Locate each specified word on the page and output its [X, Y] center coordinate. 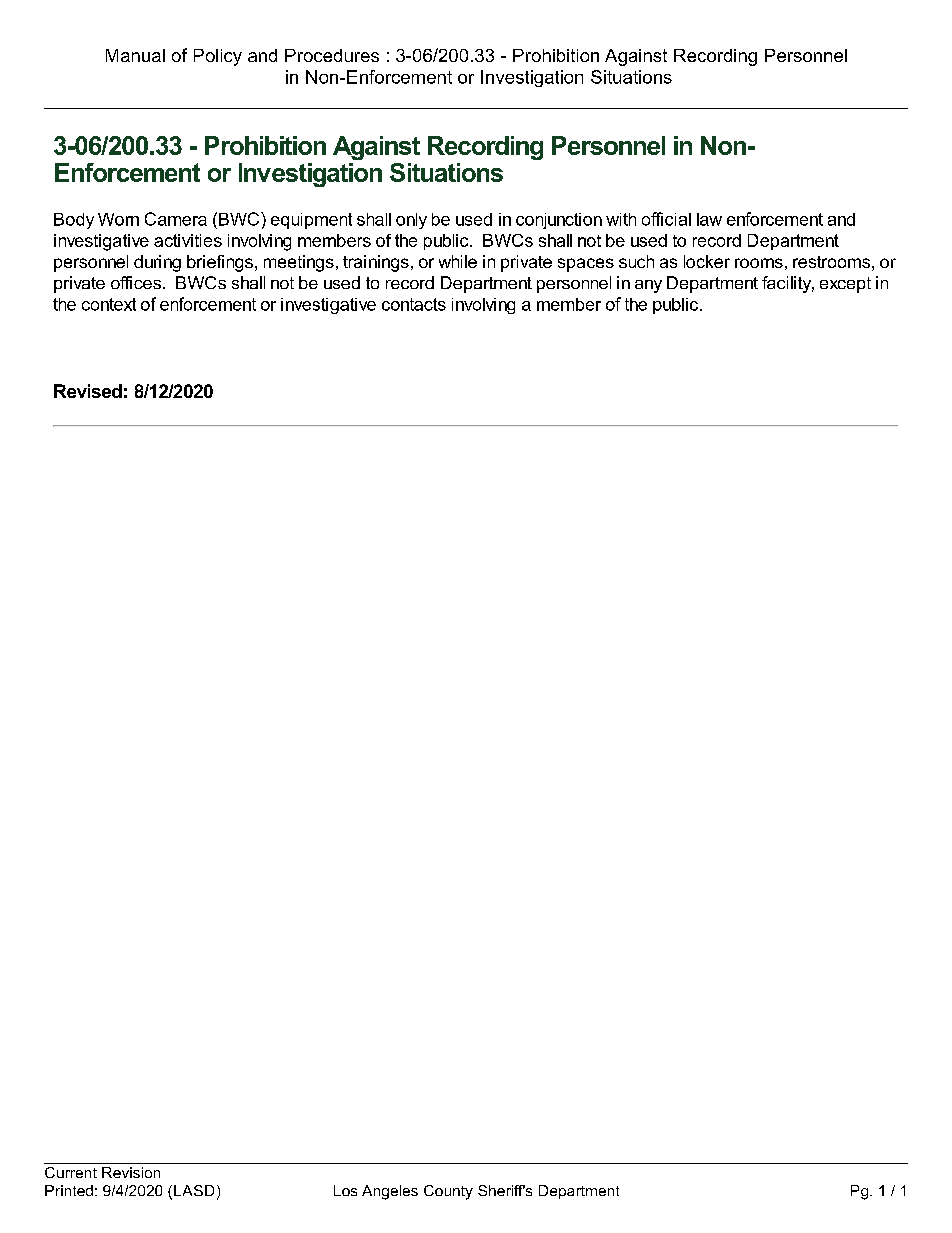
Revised [88, 391]
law [709, 219]
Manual [135, 55]
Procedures [332, 55]
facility [788, 284]
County [448, 1192]
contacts [414, 304]
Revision [131, 1172]
